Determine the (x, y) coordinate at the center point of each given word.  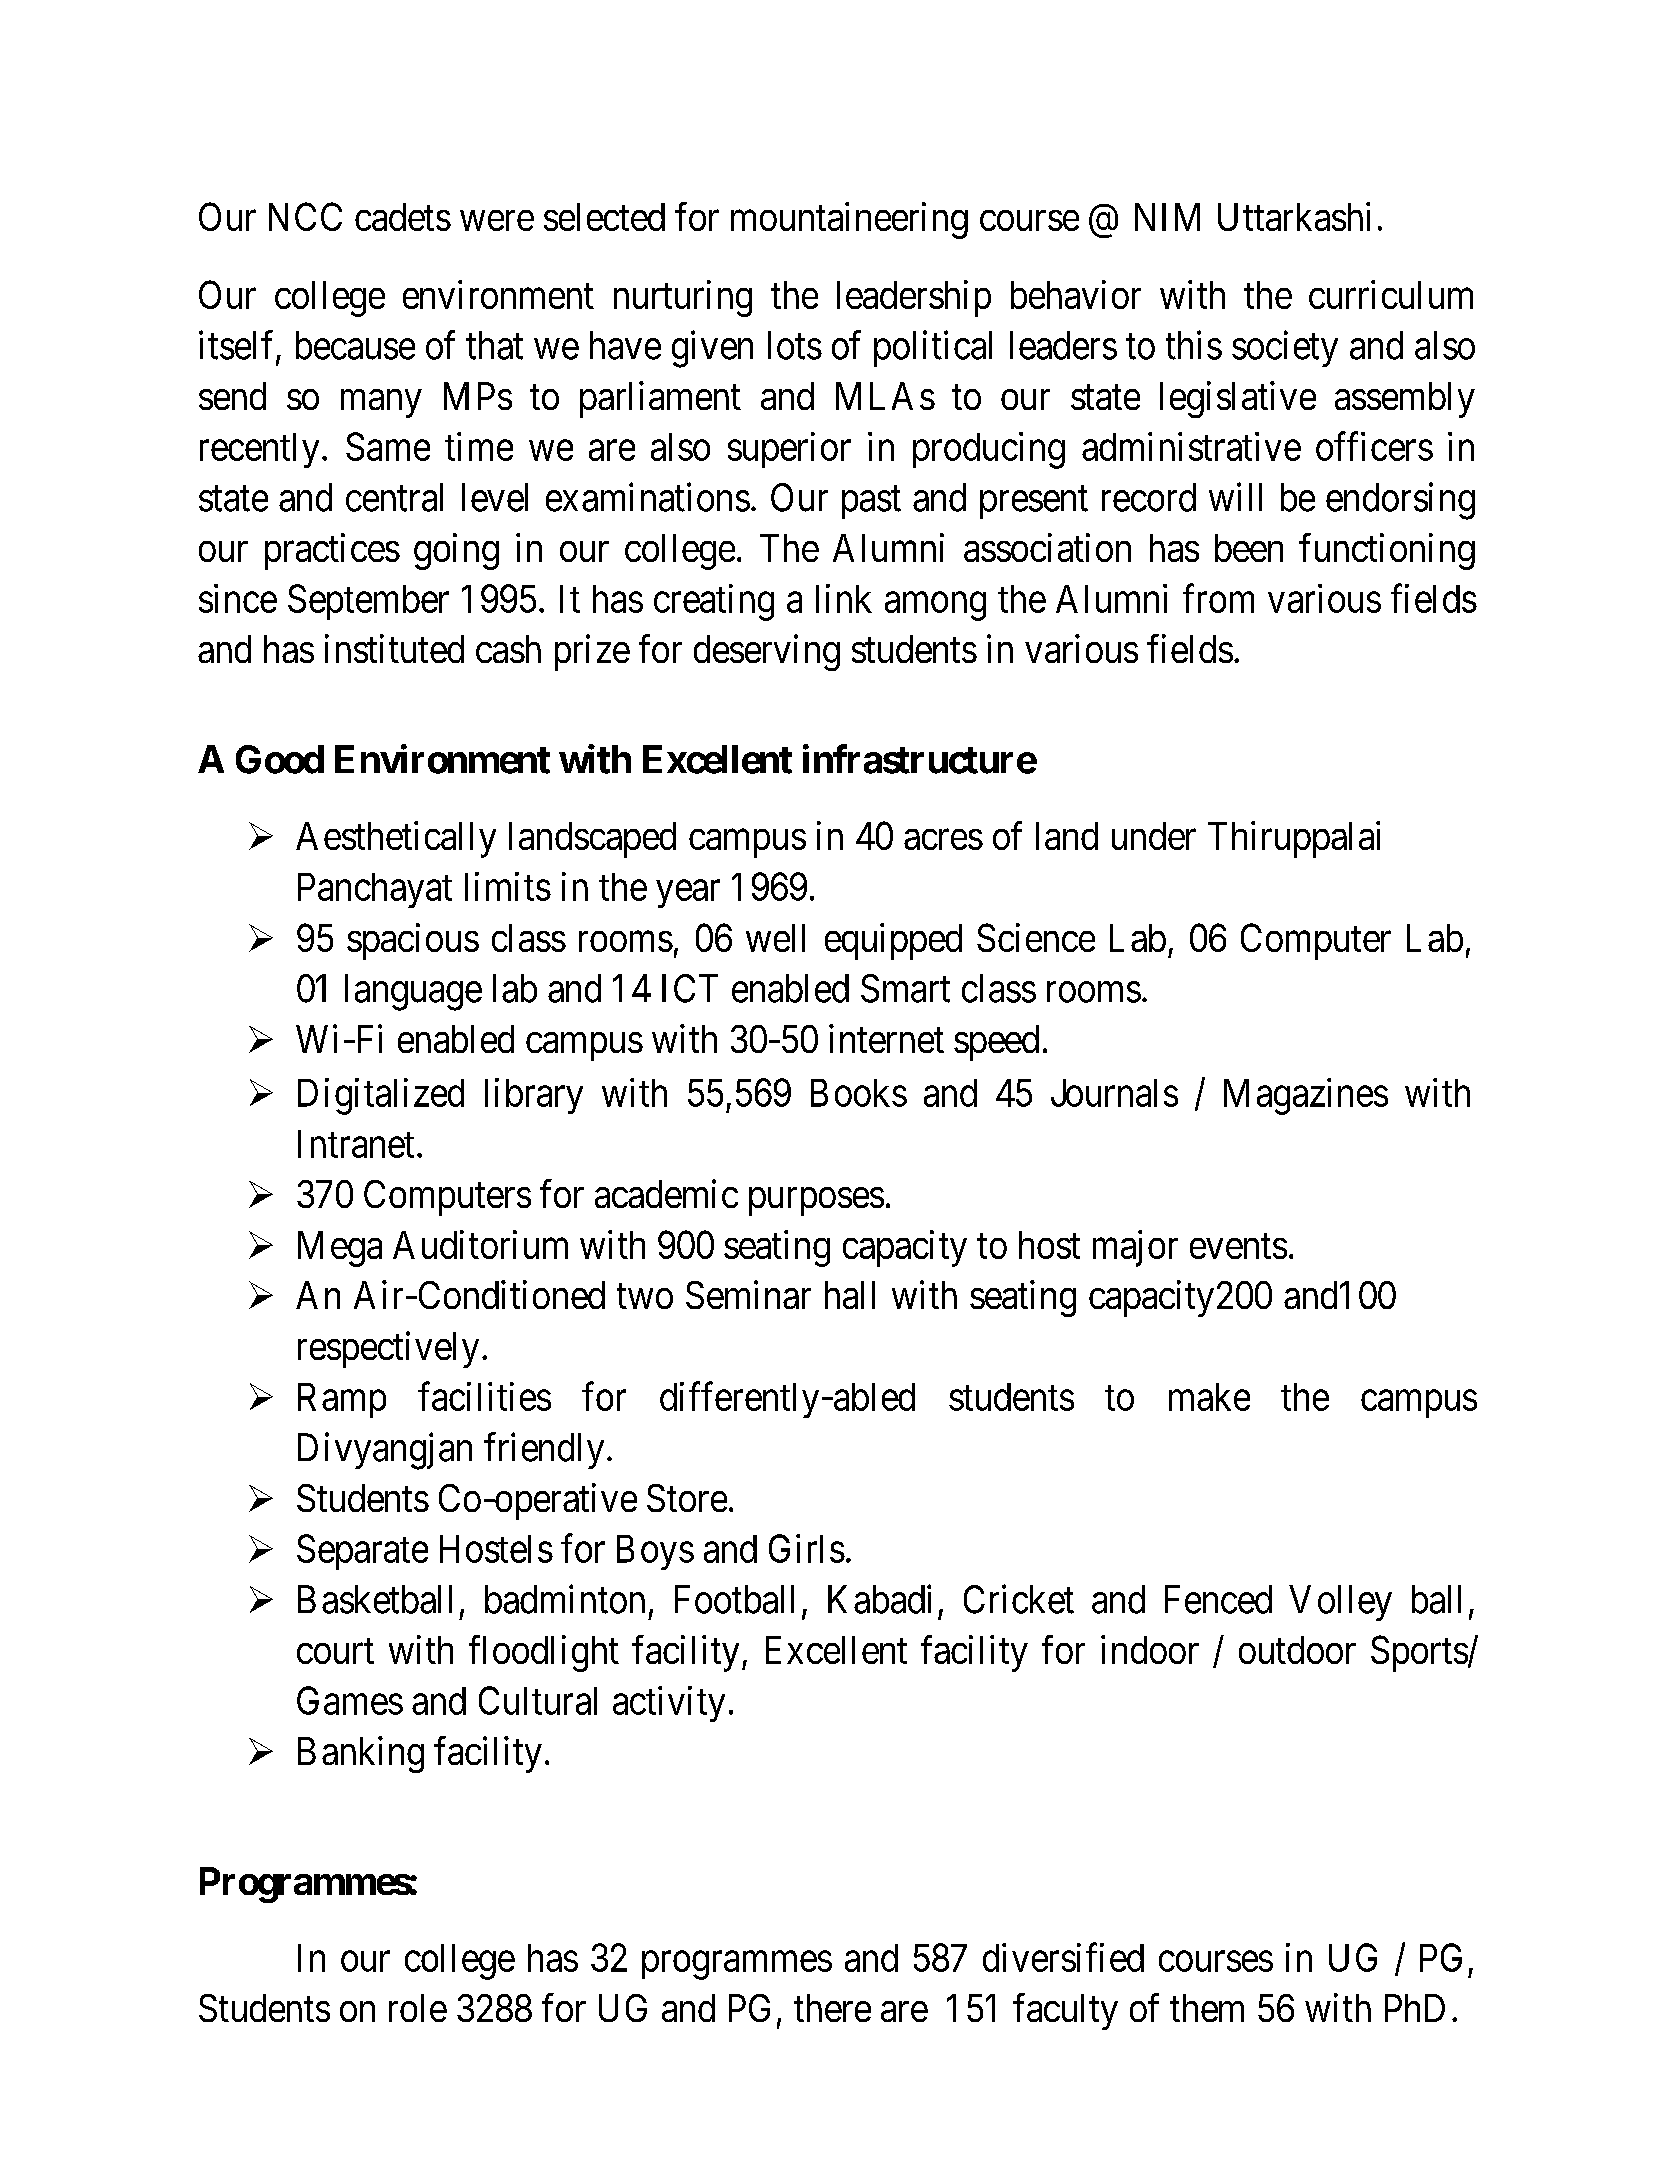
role (418, 2008)
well (775, 938)
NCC (305, 216)
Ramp (342, 1400)
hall (850, 1295)
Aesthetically (396, 839)
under (1154, 836)
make (1209, 1397)
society (1285, 349)
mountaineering (849, 220)
